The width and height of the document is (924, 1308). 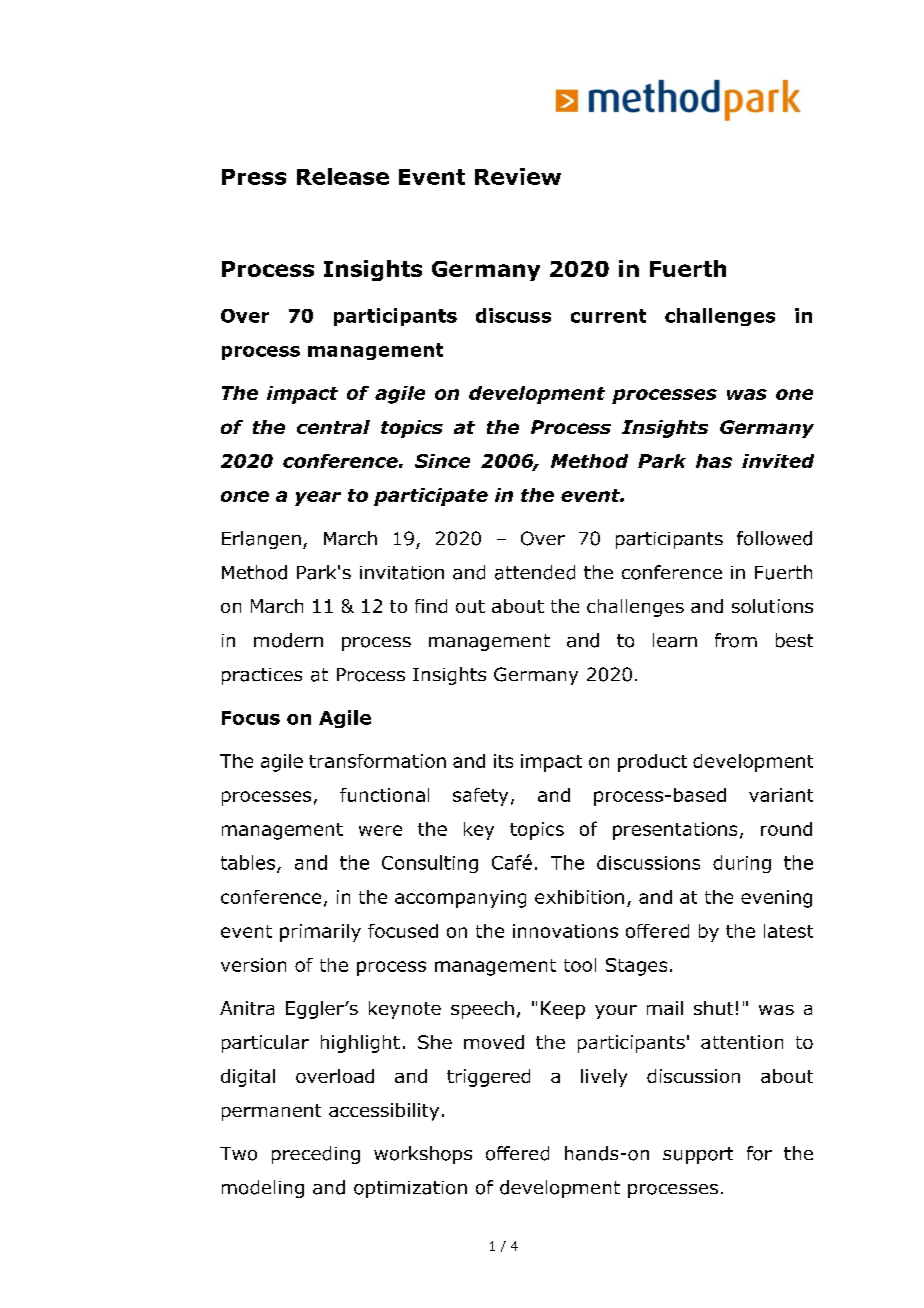 What do you see at coordinates (316, 1155) in the document?
I see `preceding` at bounding box center [316, 1155].
